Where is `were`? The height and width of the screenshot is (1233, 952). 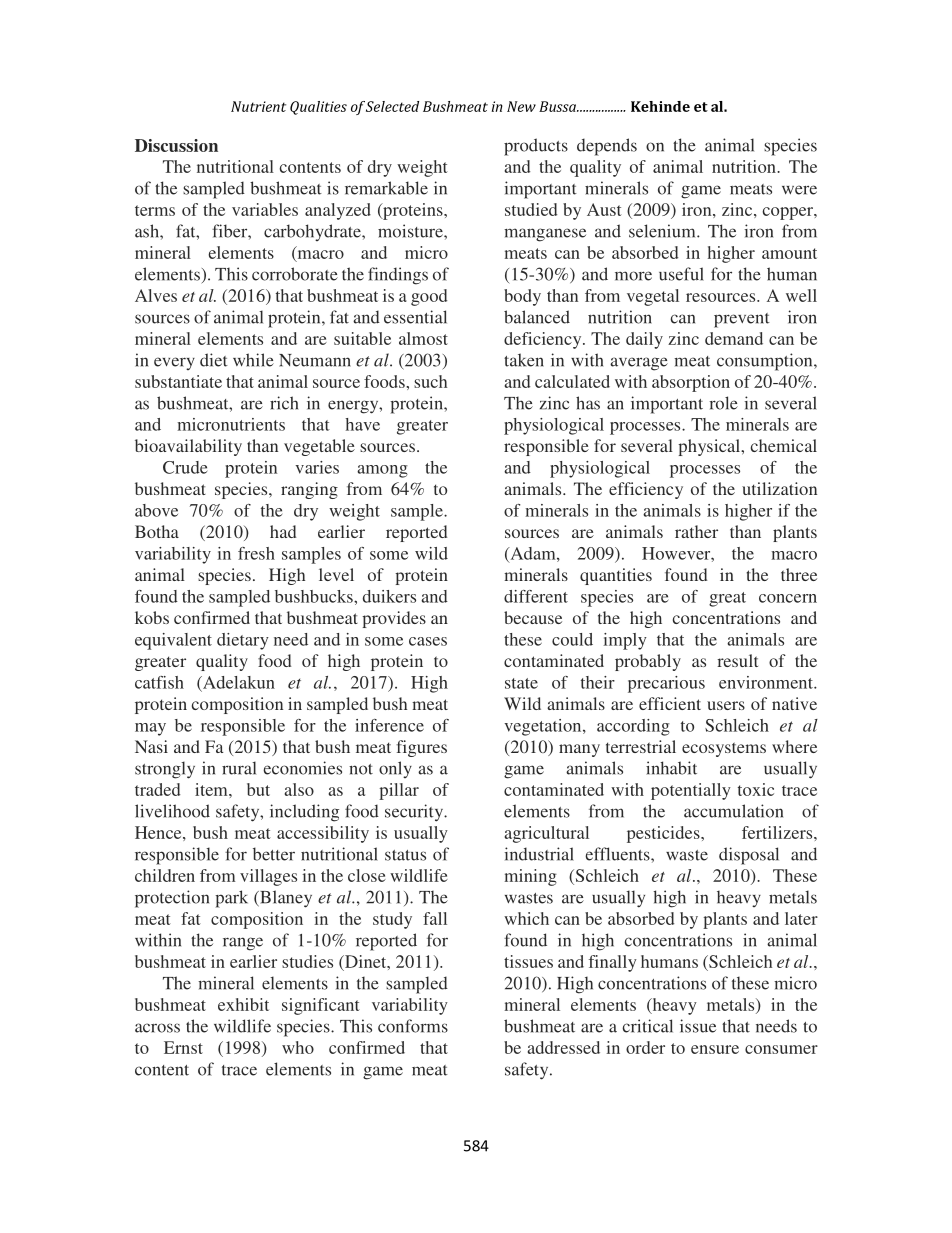 were is located at coordinates (799, 190).
